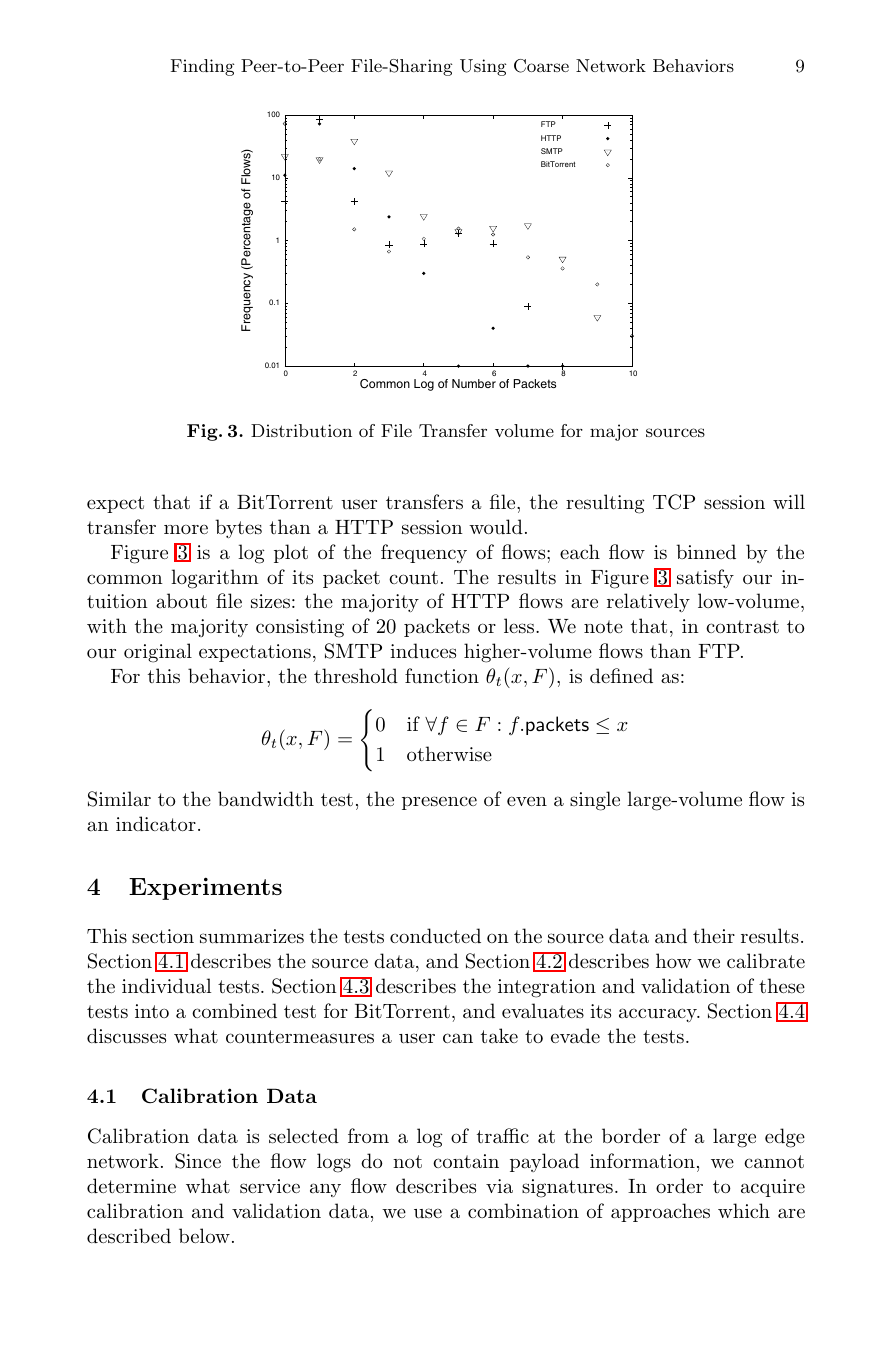 The image size is (893, 1372). What do you see at coordinates (204, 1235) in the image?
I see `below` at bounding box center [204, 1235].
